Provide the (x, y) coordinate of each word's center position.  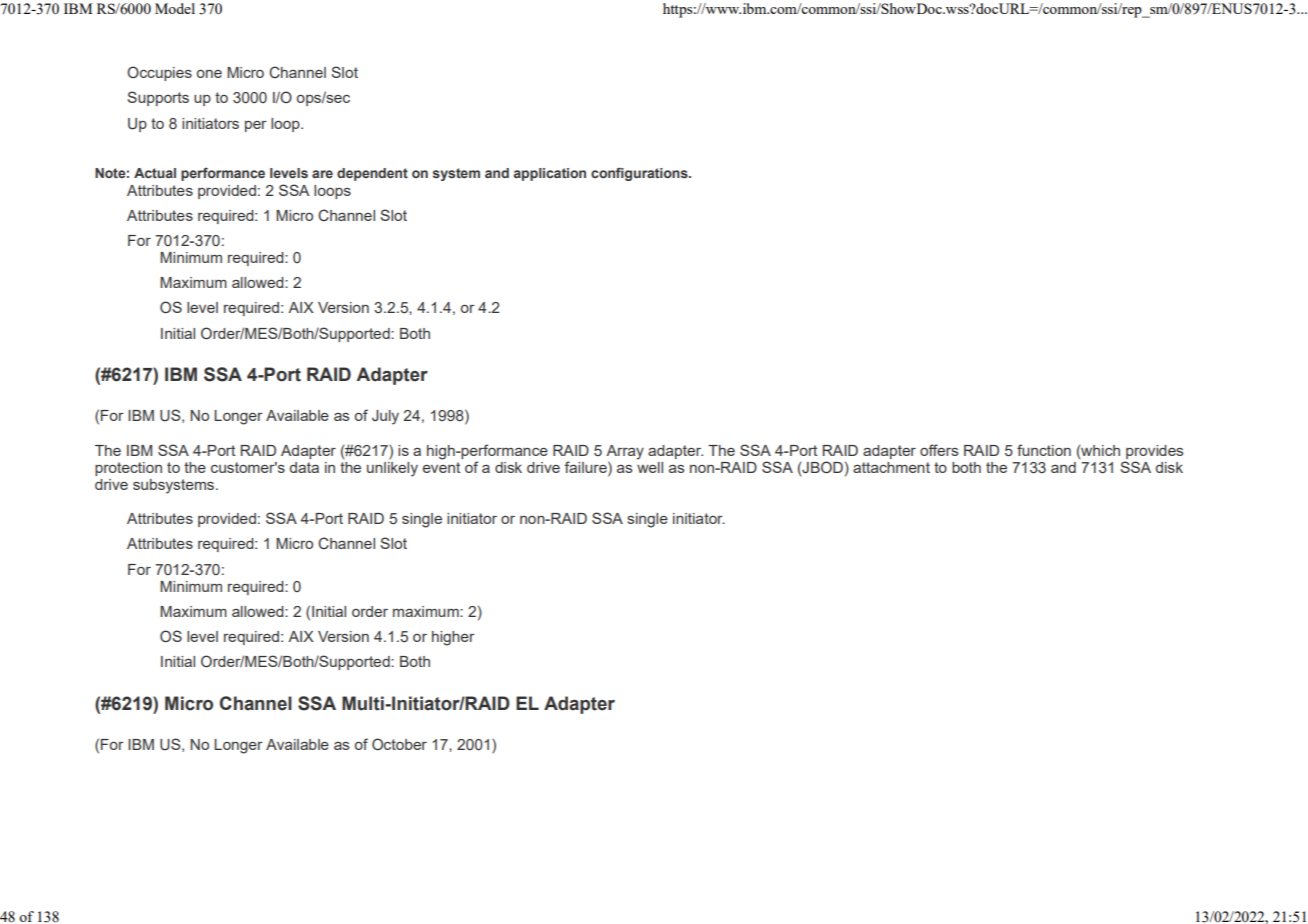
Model (175, 8)
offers (939, 450)
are (322, 174)
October (399, 744)
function (1044, 450)
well (650, 466)
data (304, 467)
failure (586, 467)
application (550, 174)
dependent (372, 174)
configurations (640, 174)
